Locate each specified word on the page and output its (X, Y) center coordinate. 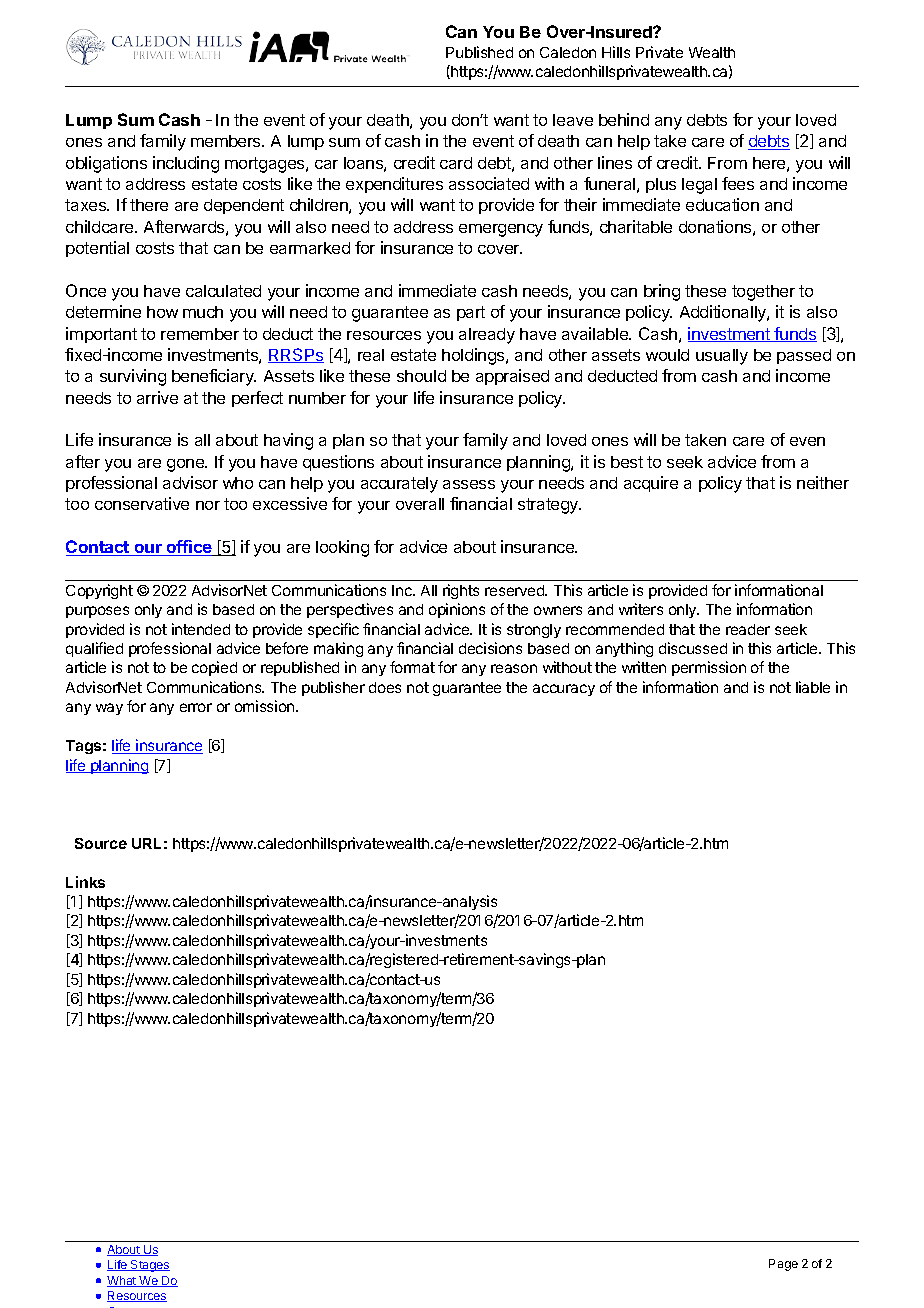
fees (738, 183)
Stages (149, 1266)
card (456, 163)
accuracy (564, 690)
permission (709, 668)
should (421, 376)
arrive (157, 397)
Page (783, 1265)
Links (85, 882)
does (385, 687)
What (123, 1281)
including (186, 164)
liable (813, 687)
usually (722, 357)
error (196, 707)
